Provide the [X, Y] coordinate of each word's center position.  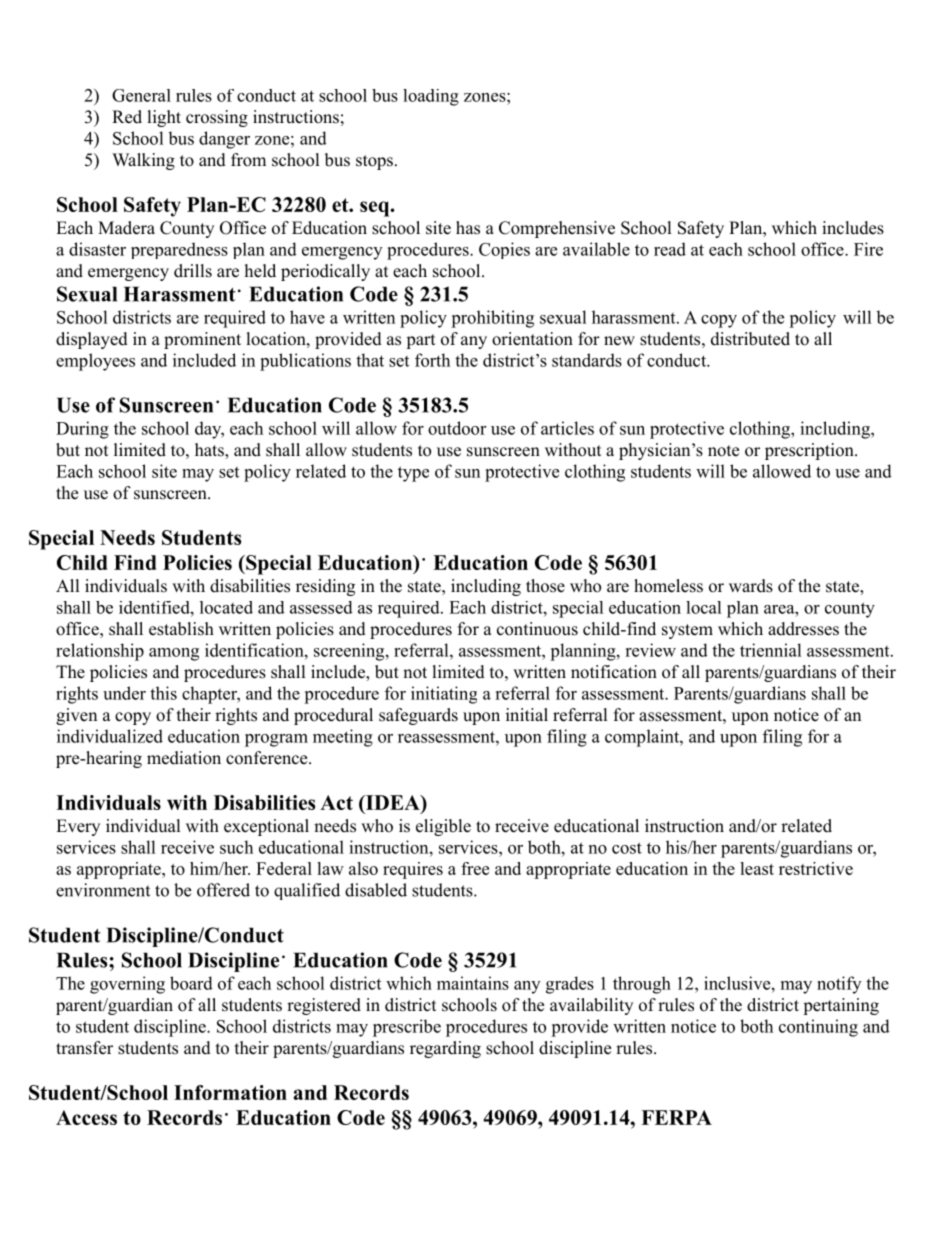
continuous [537, 629]
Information [230, 1092]
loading [431, 97]
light [164, 118]
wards [751, 586]
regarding [445, 1049]
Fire [868, 249]
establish [181, 629]
